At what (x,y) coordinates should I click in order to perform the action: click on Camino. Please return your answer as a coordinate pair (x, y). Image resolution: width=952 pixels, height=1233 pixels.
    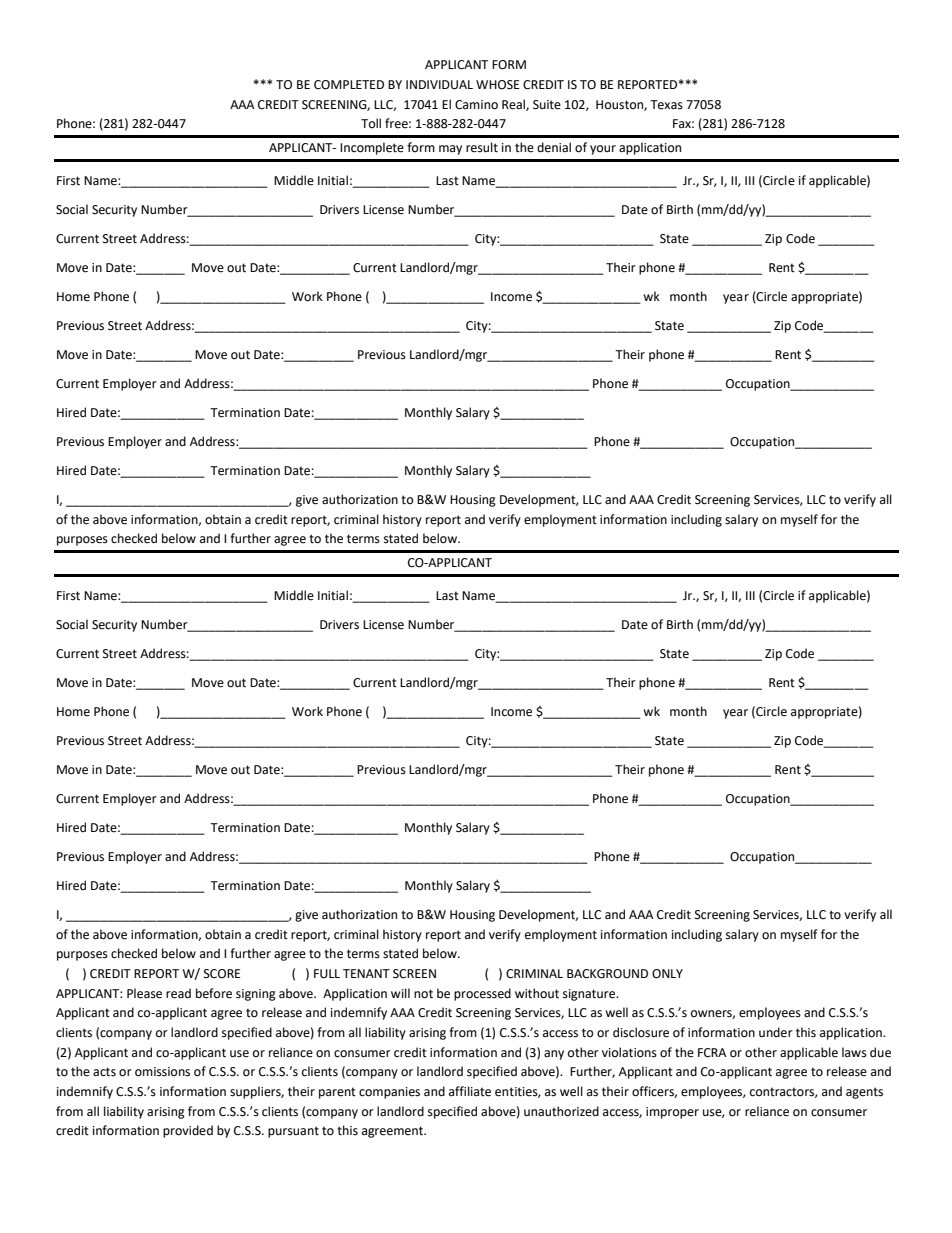
    Looking at the image, I should click on (476, 105).
